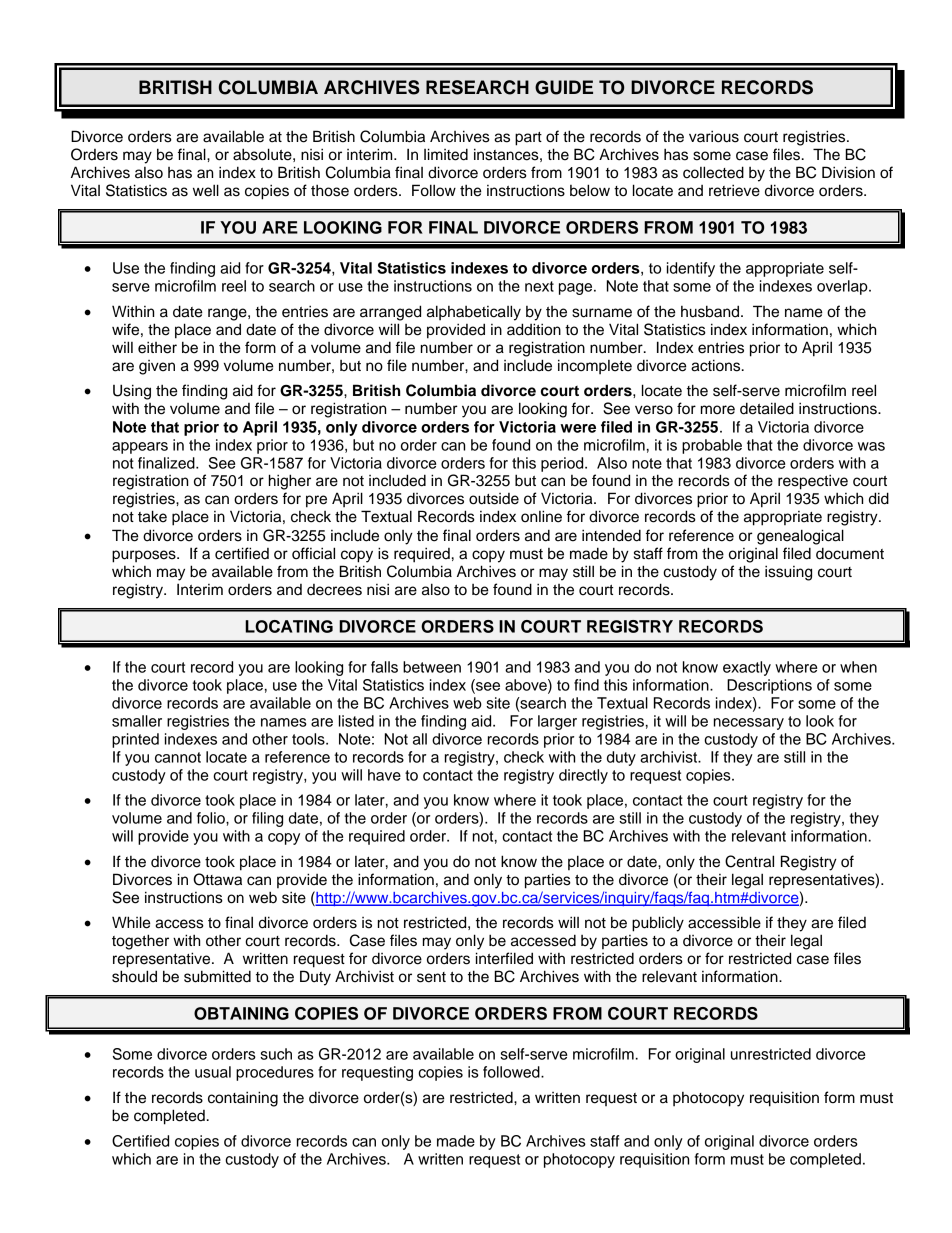  What do you see at coordinates (206, 190) in the document?
I see `well` at bounding box center [206, 190].
